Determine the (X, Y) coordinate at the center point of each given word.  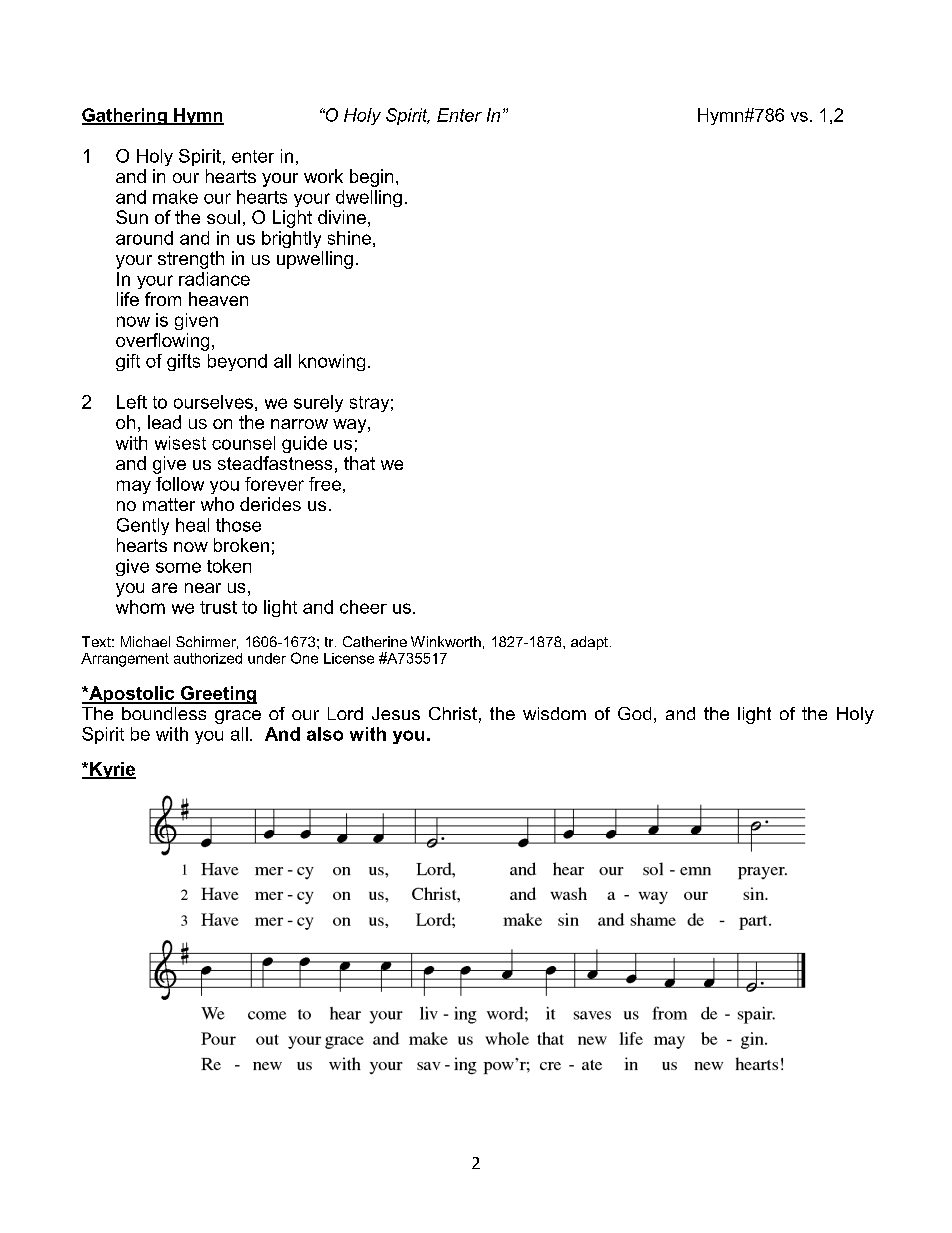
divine (342, 217)
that (359, 463)
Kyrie (112, 770)
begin (371, 178)
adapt (589, 643)
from (163, 299)
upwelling (315, 260)
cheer (363, 607)
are (164, 588)
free (325, 484)
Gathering (125, 116)
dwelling (369, 198)
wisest (180, 443)
